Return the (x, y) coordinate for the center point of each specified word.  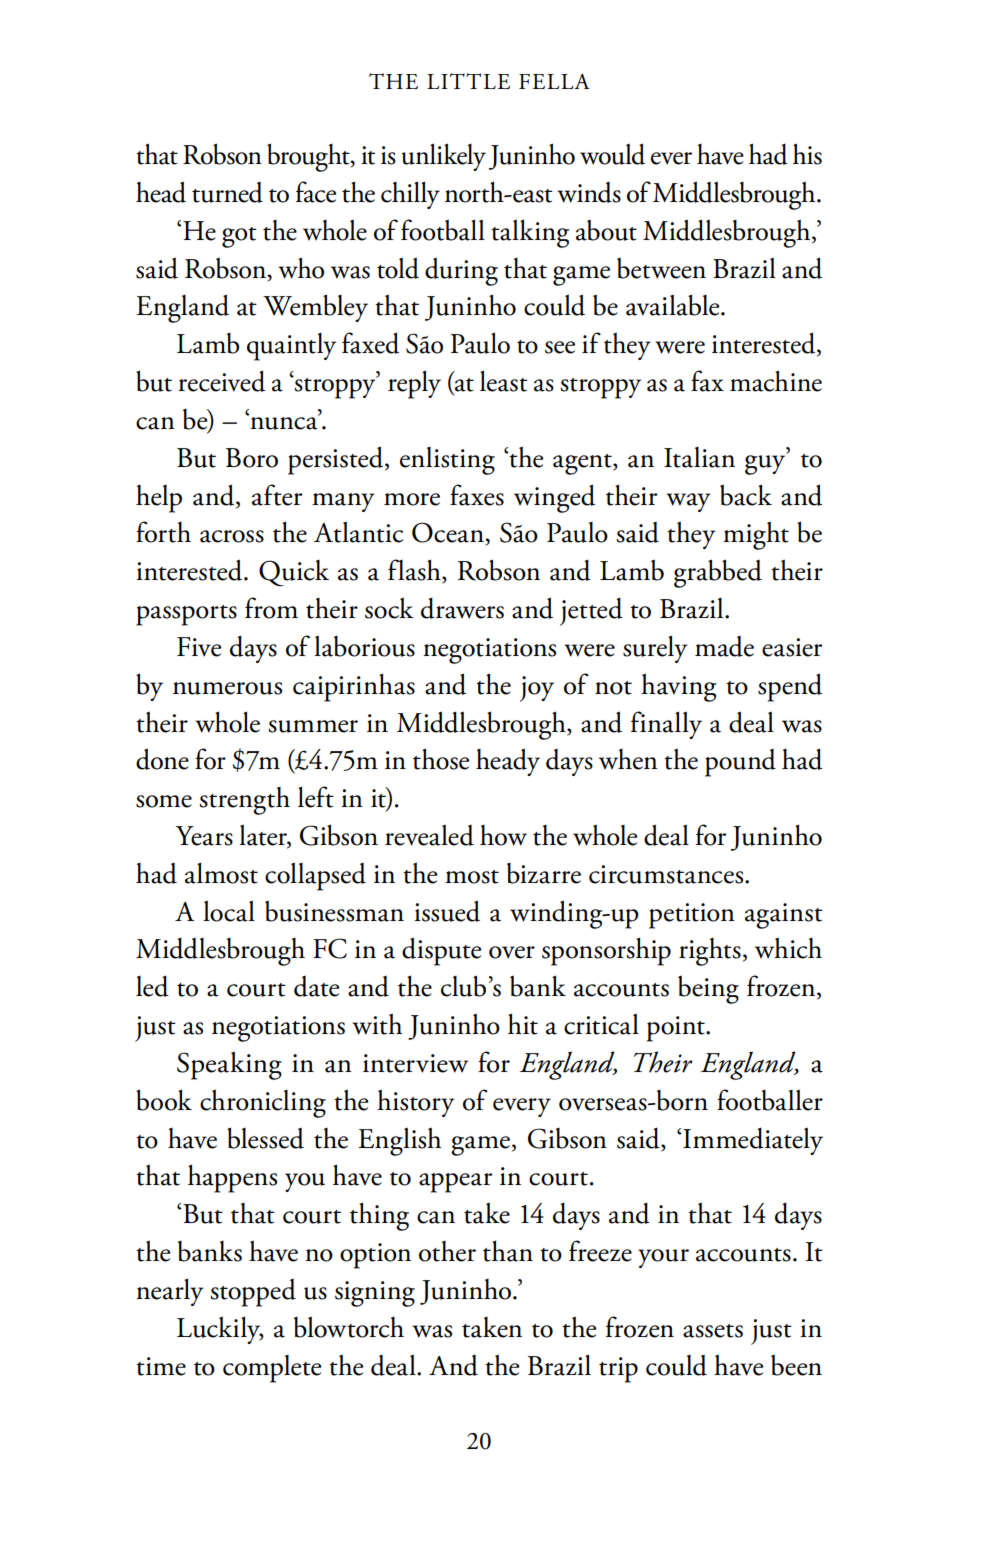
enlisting (447, 461)
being (708, 989)
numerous (227, 688)
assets (713, 1331)
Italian (699, 457)
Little (468, 81)
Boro (252, 458)
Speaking (229, 1065)
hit (523, 1024)
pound (740, 763)
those (441, 759)
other (447, 1251)
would (612, 154)
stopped (253, 1293)
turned (227, 192)
